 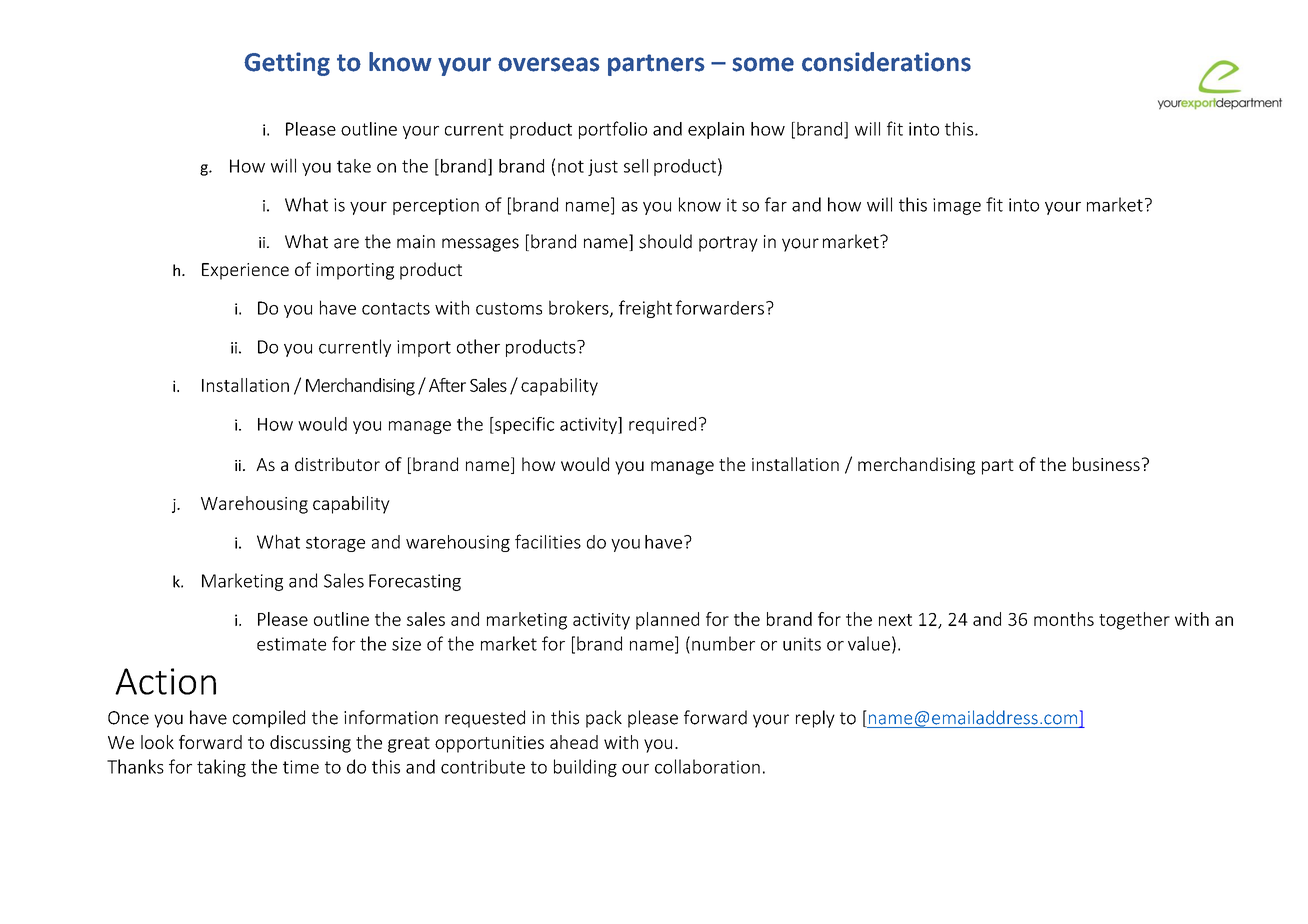 I want to click on business, so click(x=1106, y=464).
